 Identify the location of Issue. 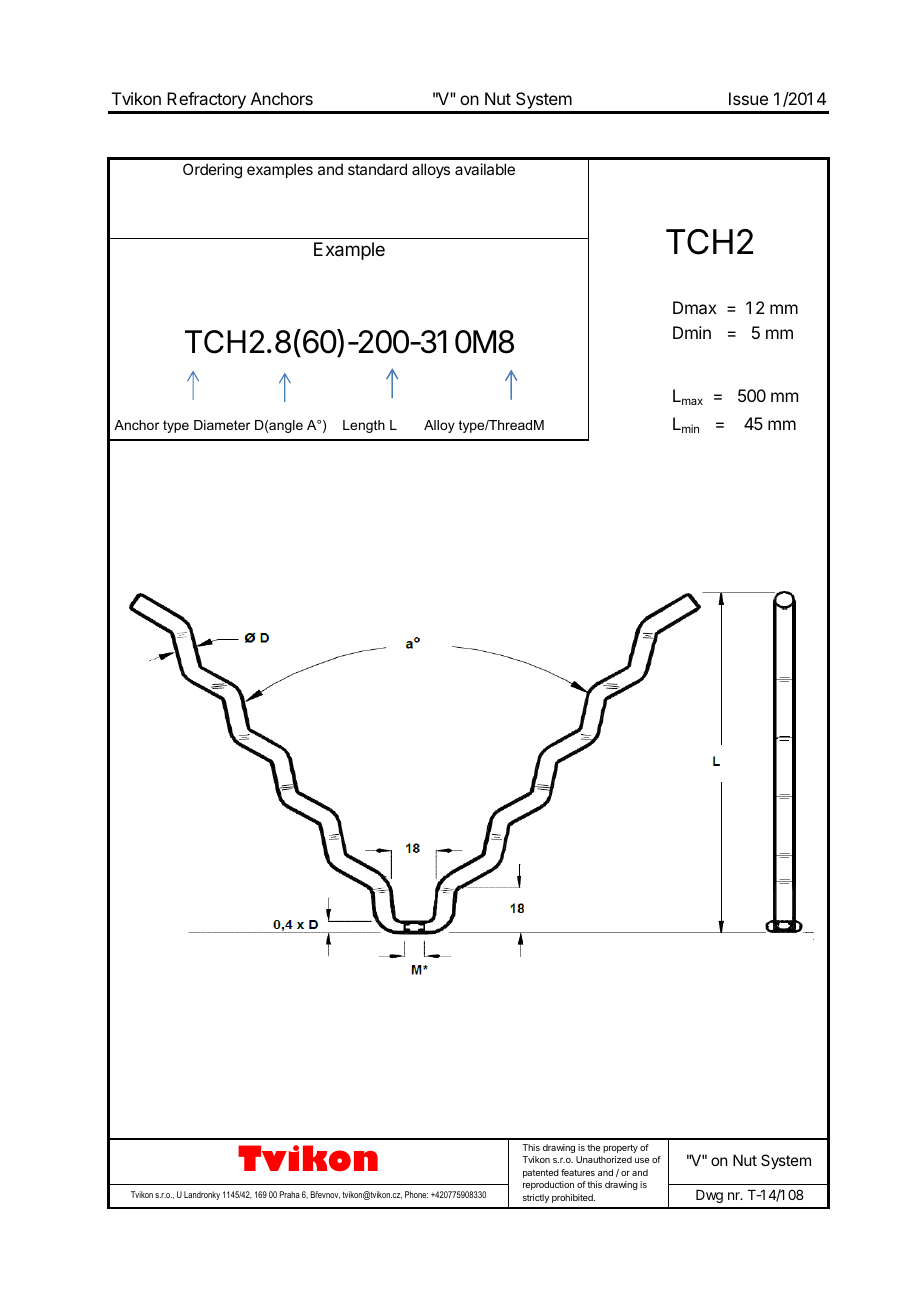
(748, 98).
